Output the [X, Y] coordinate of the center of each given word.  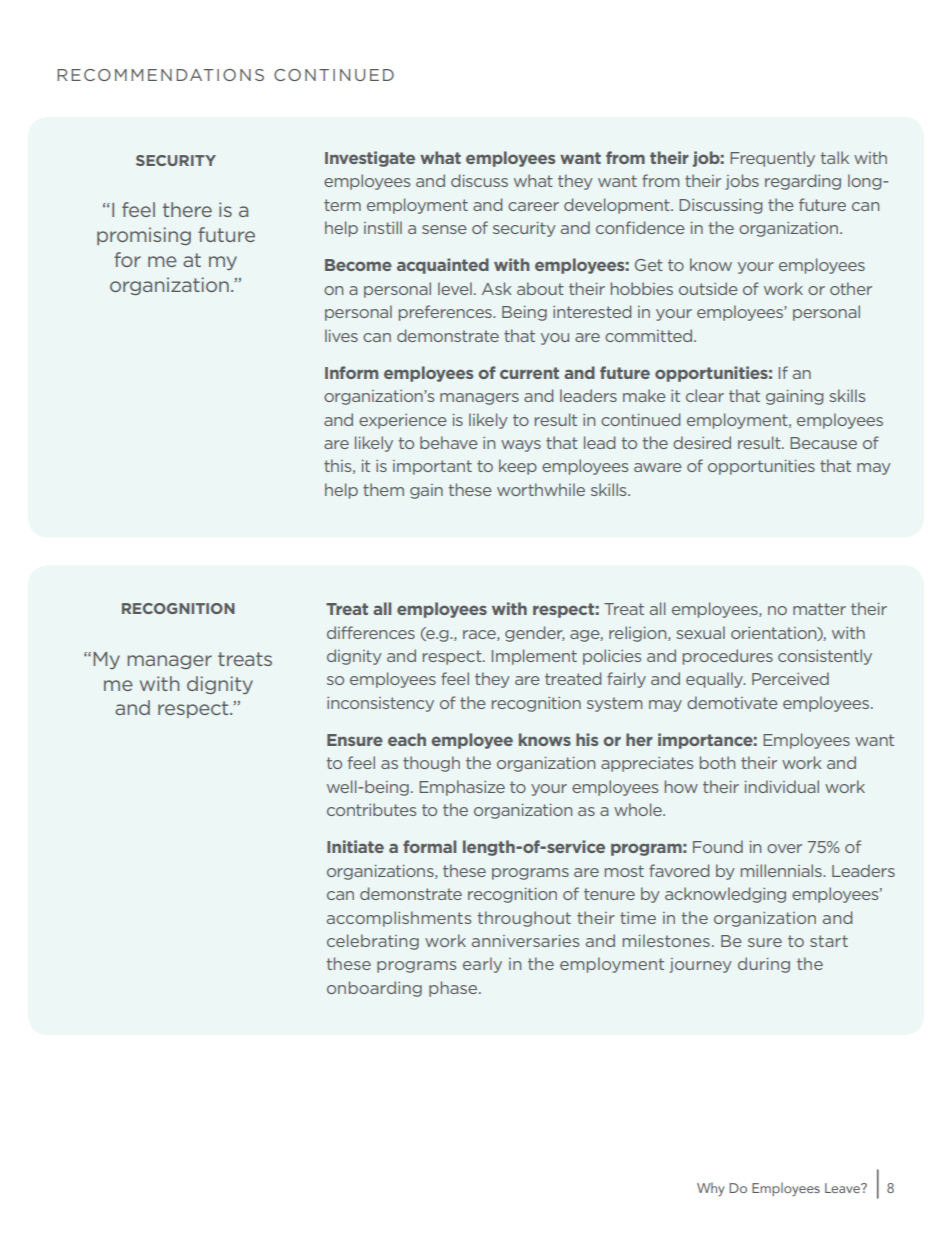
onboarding [374, 989]
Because [823, 443]
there [187, 209]
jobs [742, 182]
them [383, 489]
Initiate [355, 846]
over [784, 848]
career [533, 206]
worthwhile [541, 489]
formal [429, 846]
